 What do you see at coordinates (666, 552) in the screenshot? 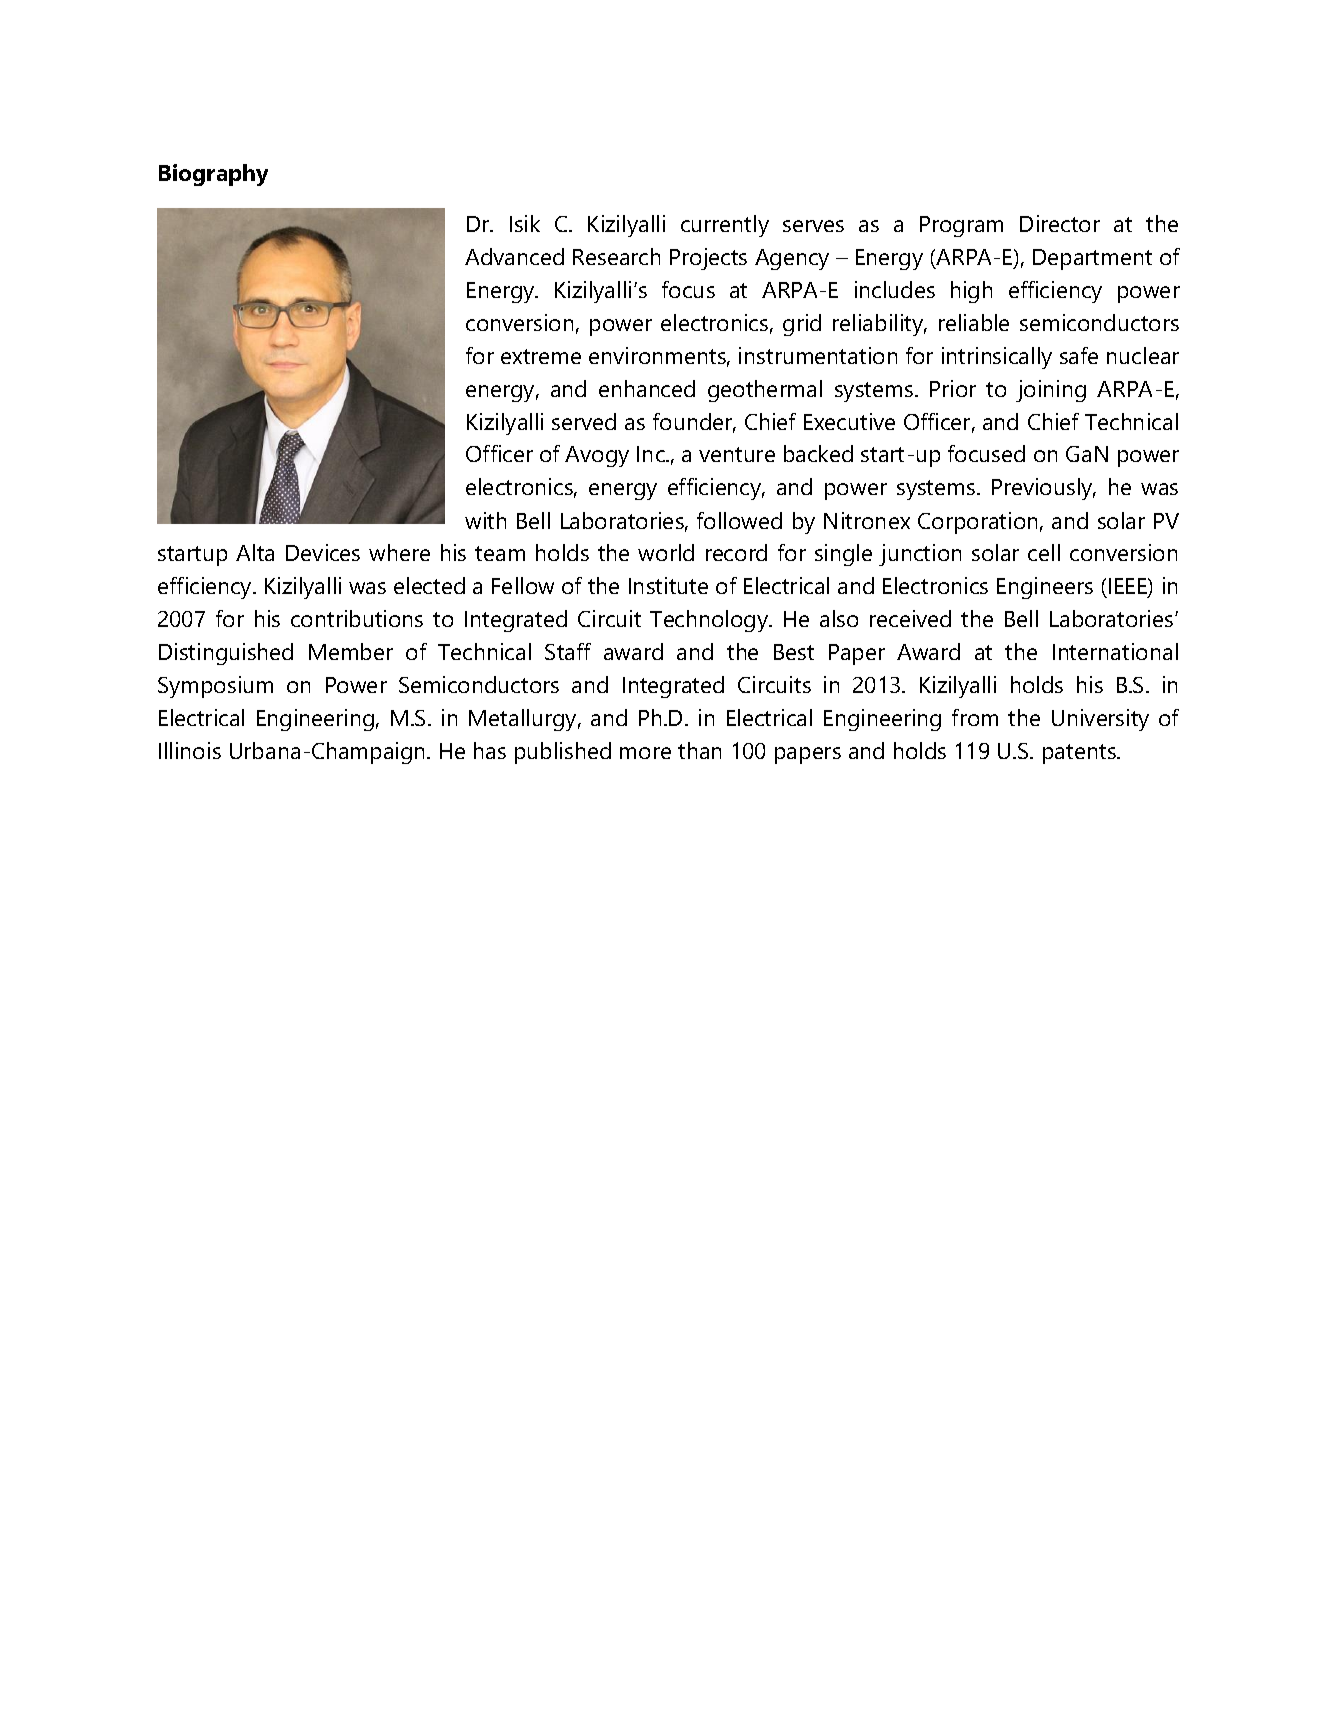
I see `world` at bounding box center [666, 552].
